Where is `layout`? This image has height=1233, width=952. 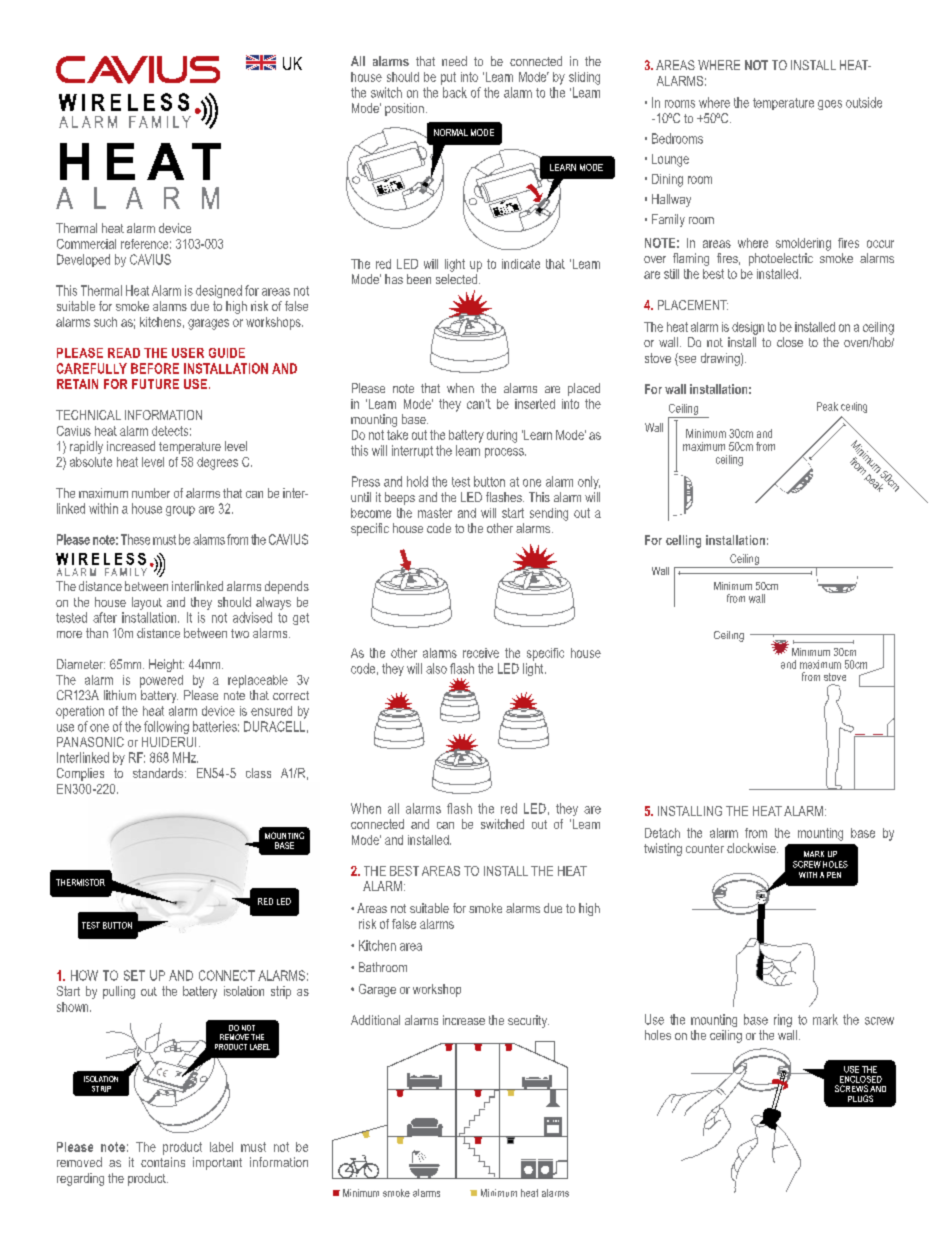
layout is located at coordinates (147, 603).
